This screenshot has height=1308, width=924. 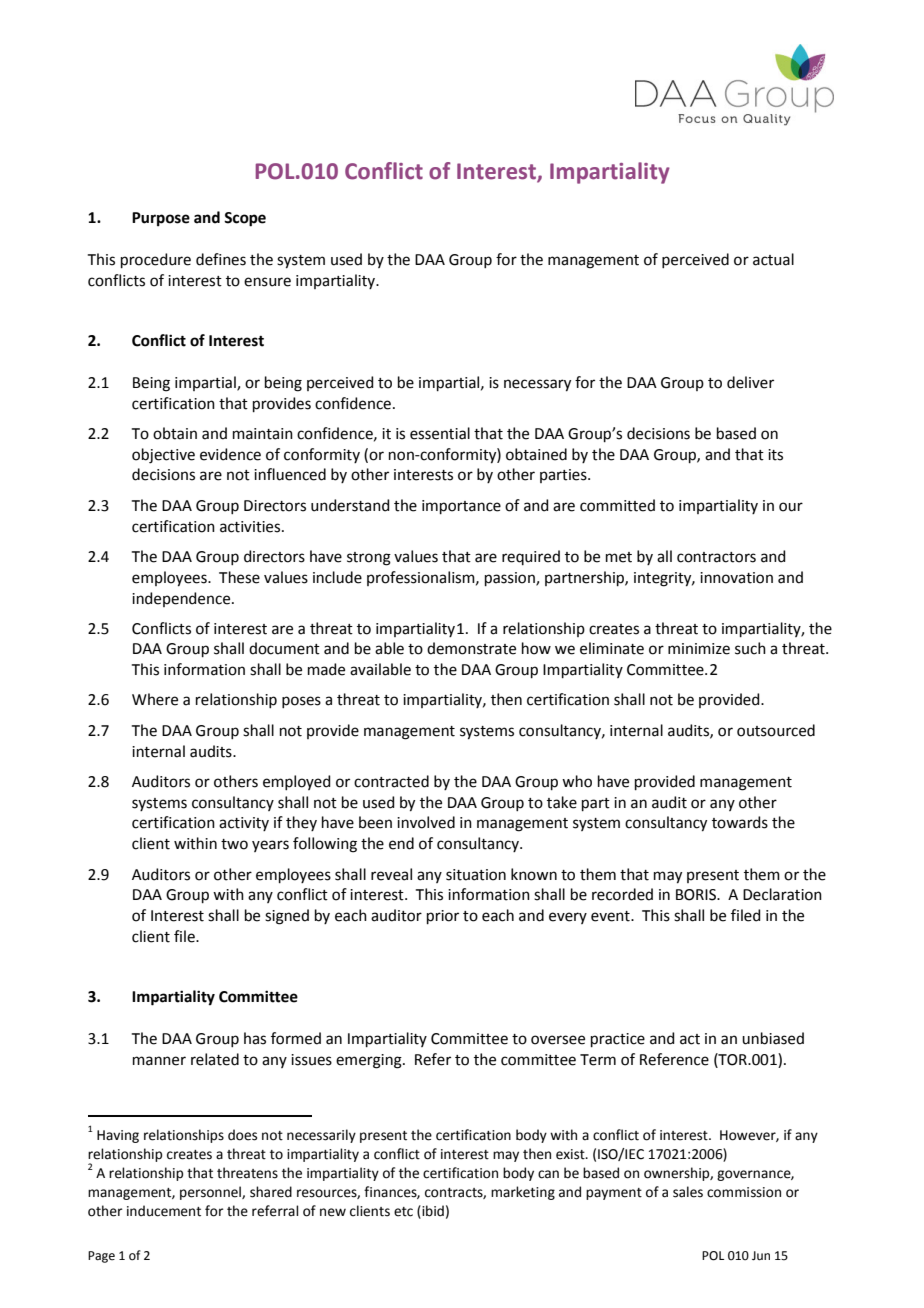 What do you see at coordinates (156, 260) in the screenshot?
I see `procedure` at bounding box center [156, 260].
